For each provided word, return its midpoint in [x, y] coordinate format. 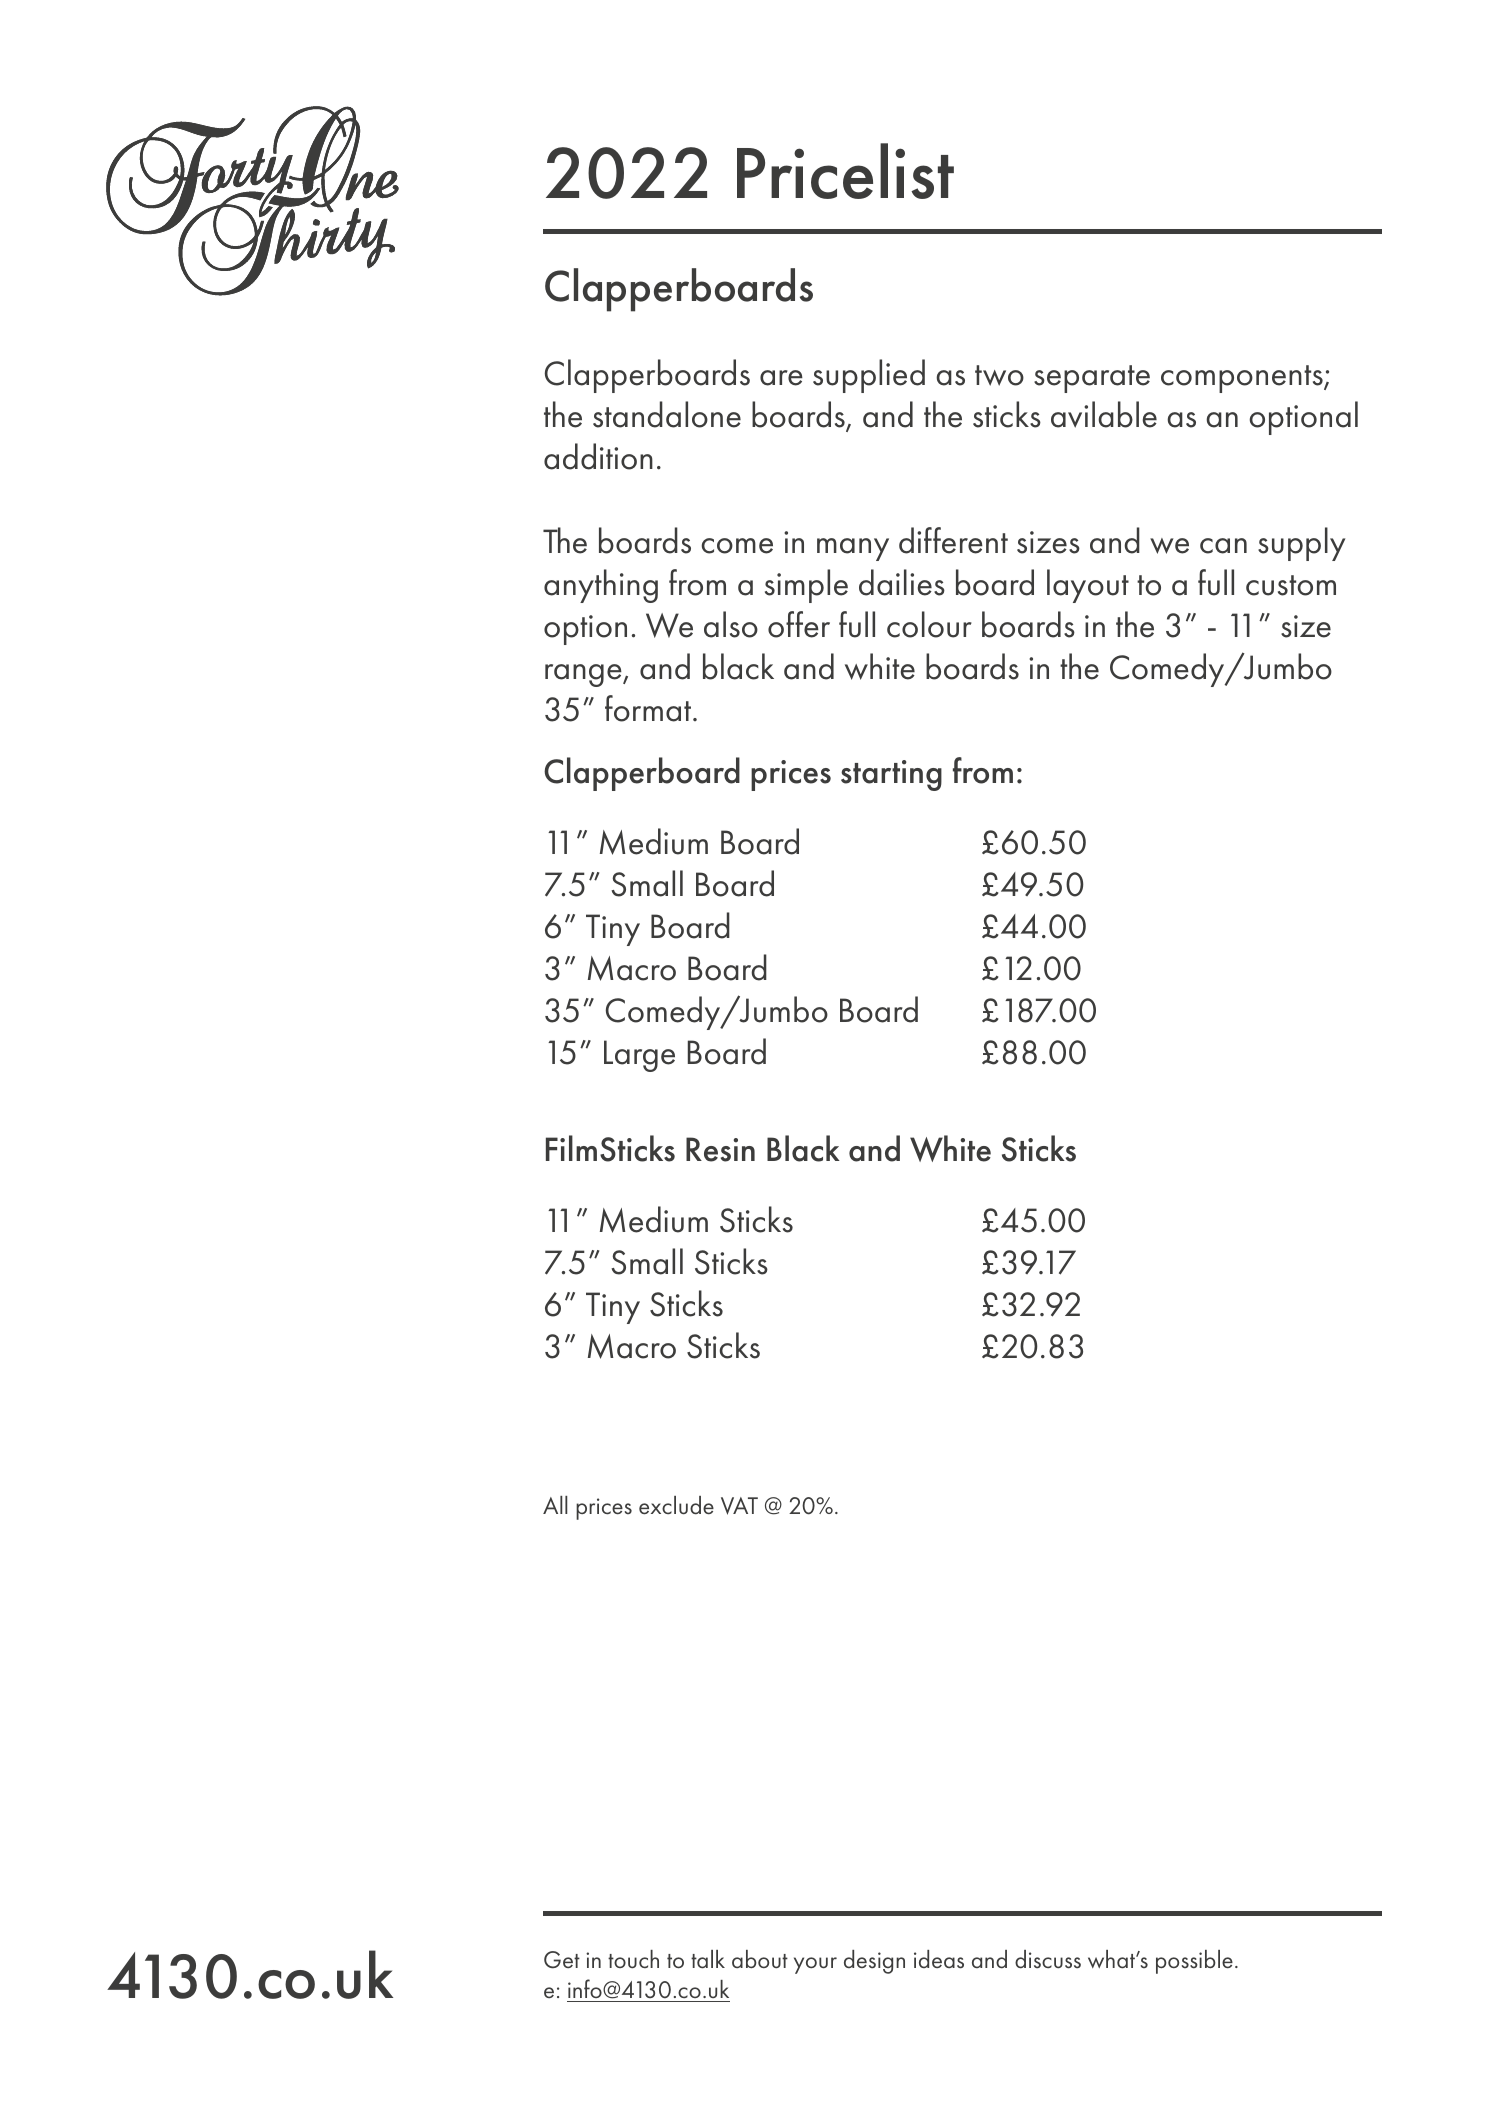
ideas [939, 1959]
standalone [667, 414]
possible [1194, 1962]
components [1243, 379]
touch [633, 1959]
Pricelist [845, 171]
